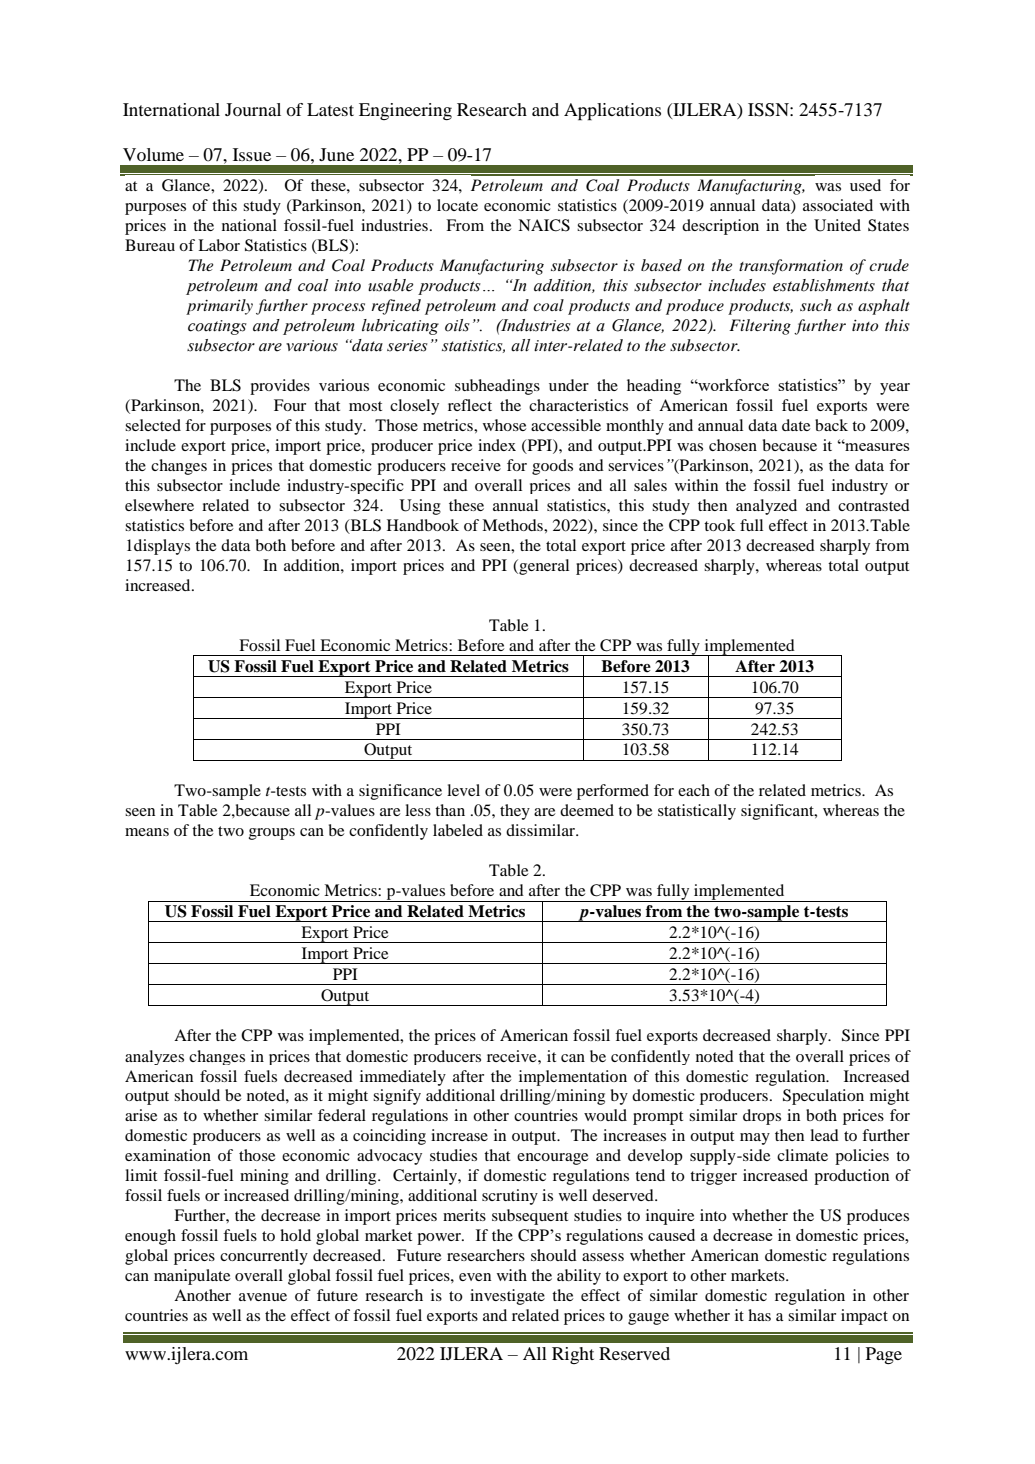  What do you see at coordinates (154, 1057) in the screenshot?
I see `analyzes` at bounding box center [154, 1057].
